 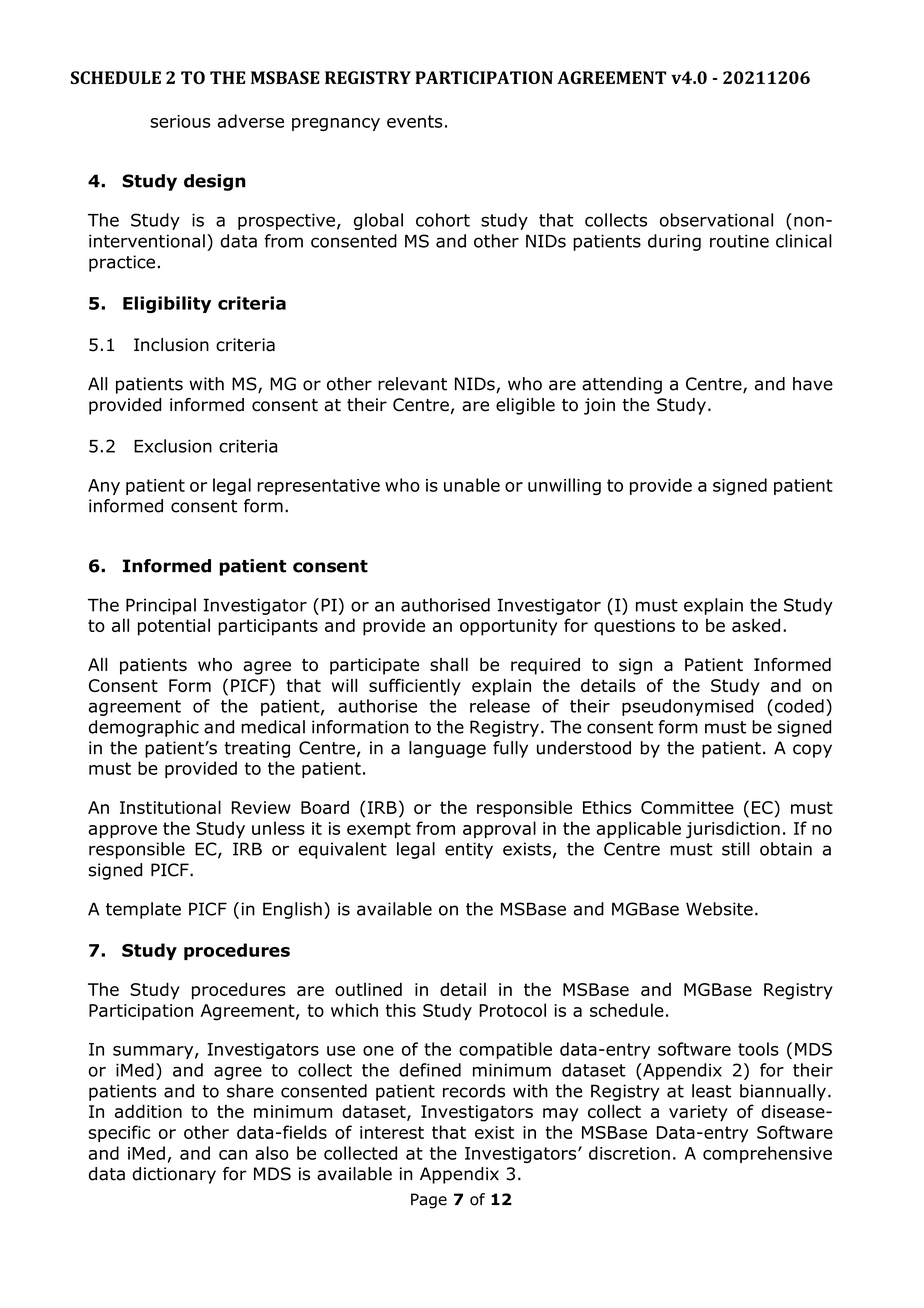 I want to click on Institutional, so click(x=170, y=807).
